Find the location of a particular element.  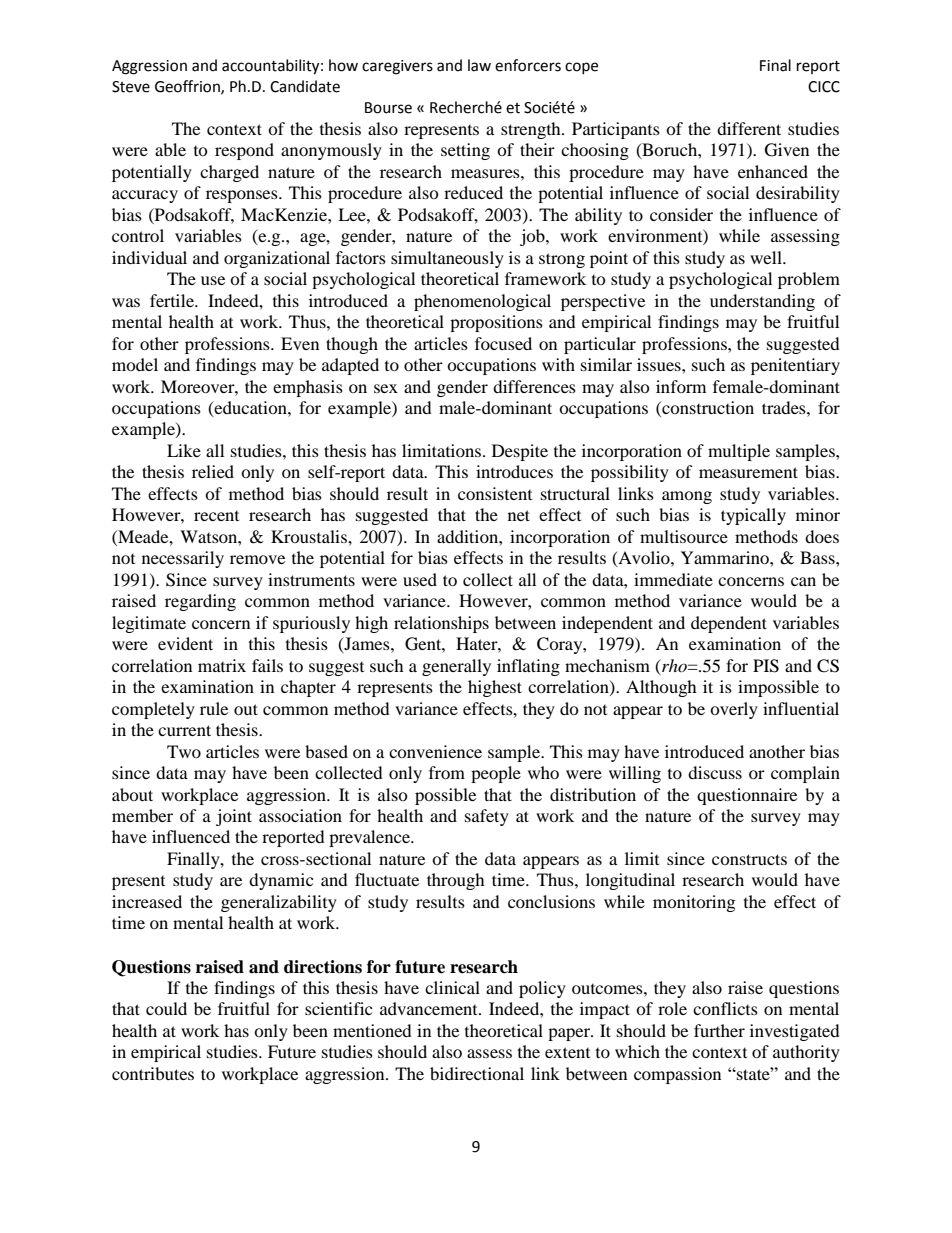

Steve is located at coordinates (131, 87).
